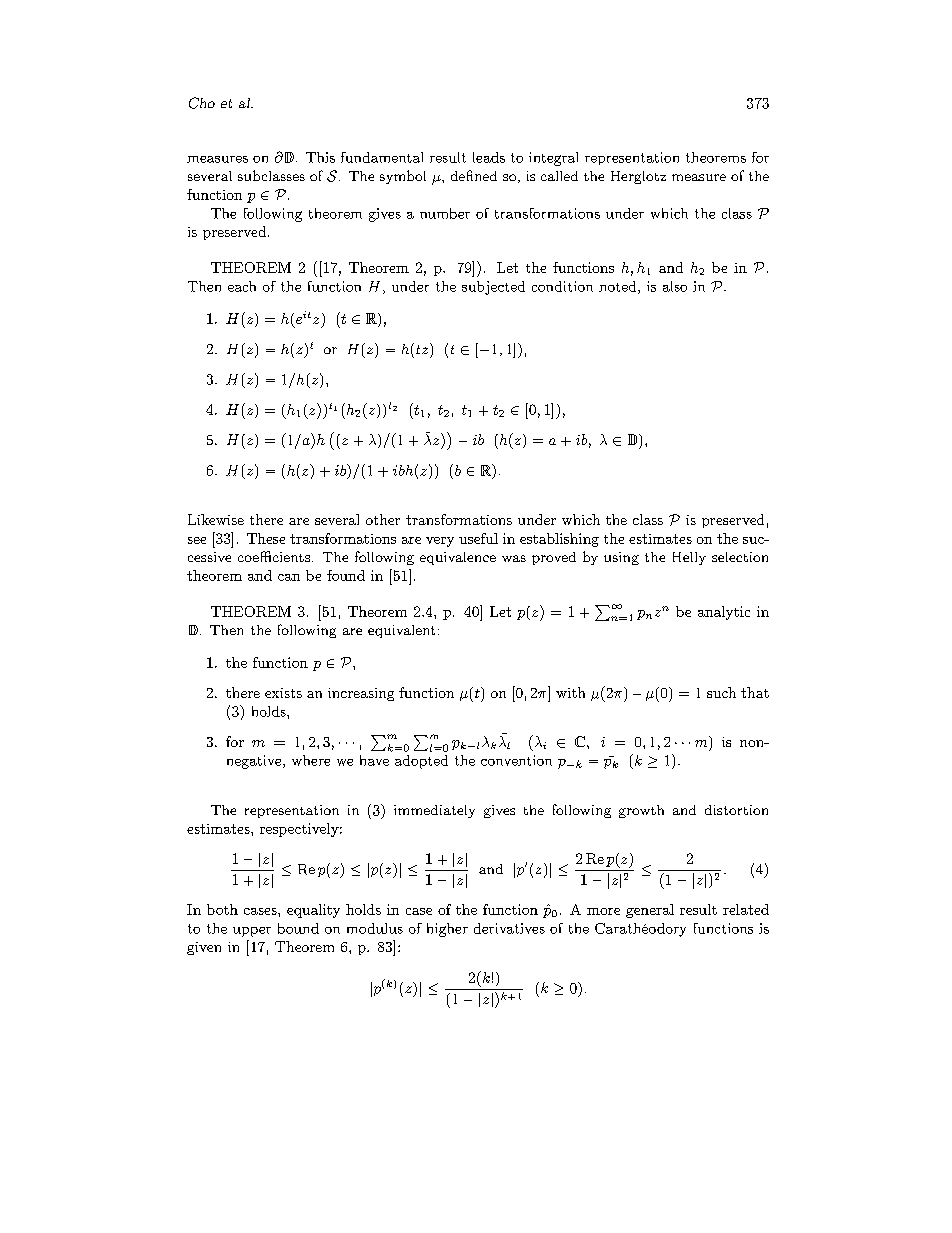  What do you see at coordinates (320, 157) in the page?
I see `This` at bounding box center [320, 157].
